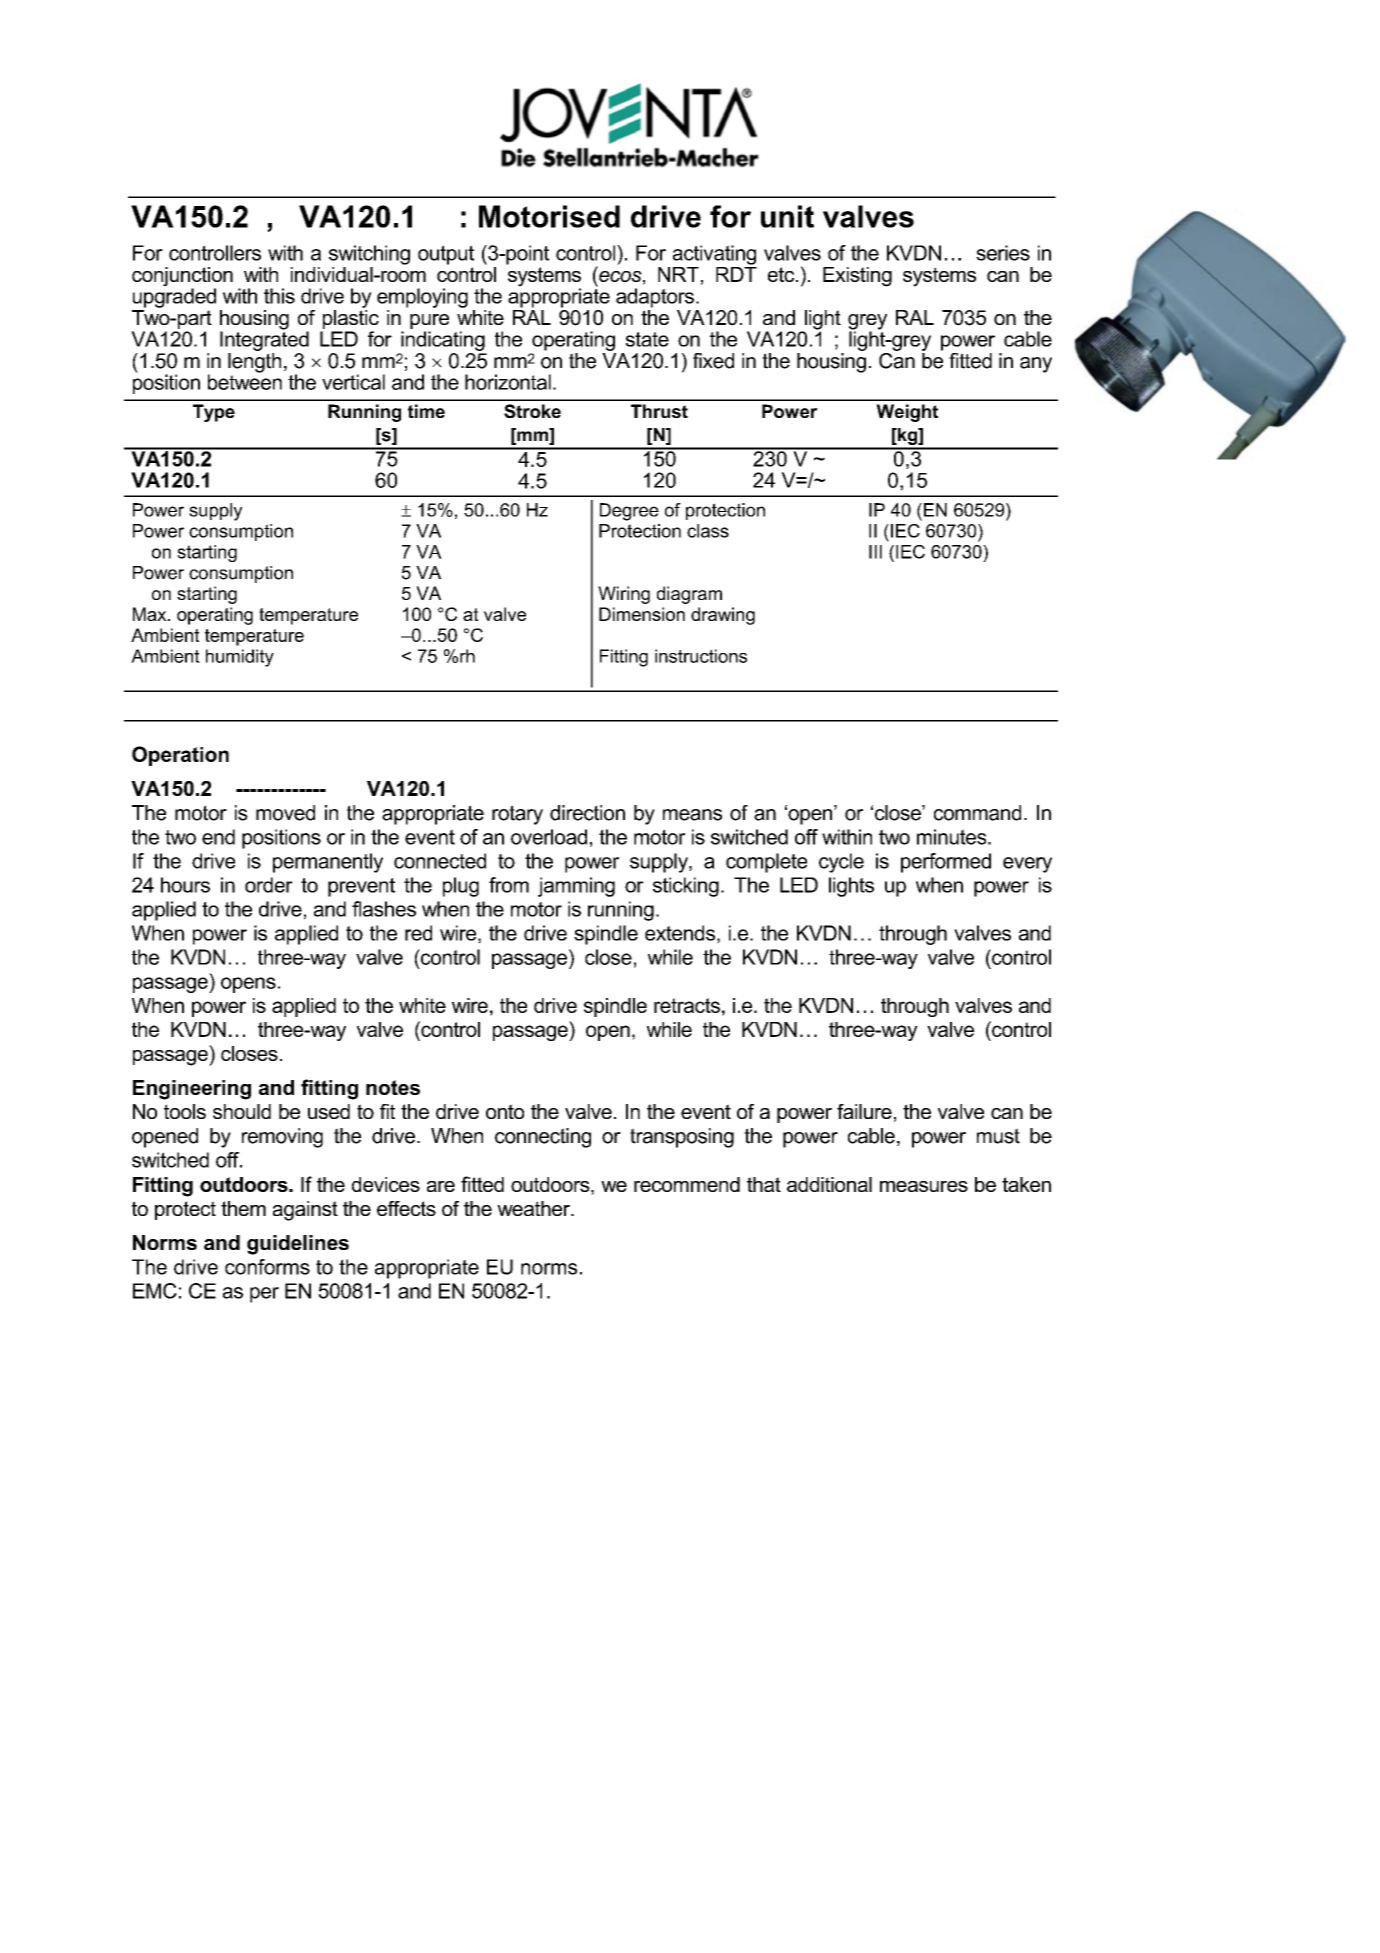 This image has height=1953, width=1380. Describe the element at coordinates (875, 552) in the image. I see `III` at that location.
